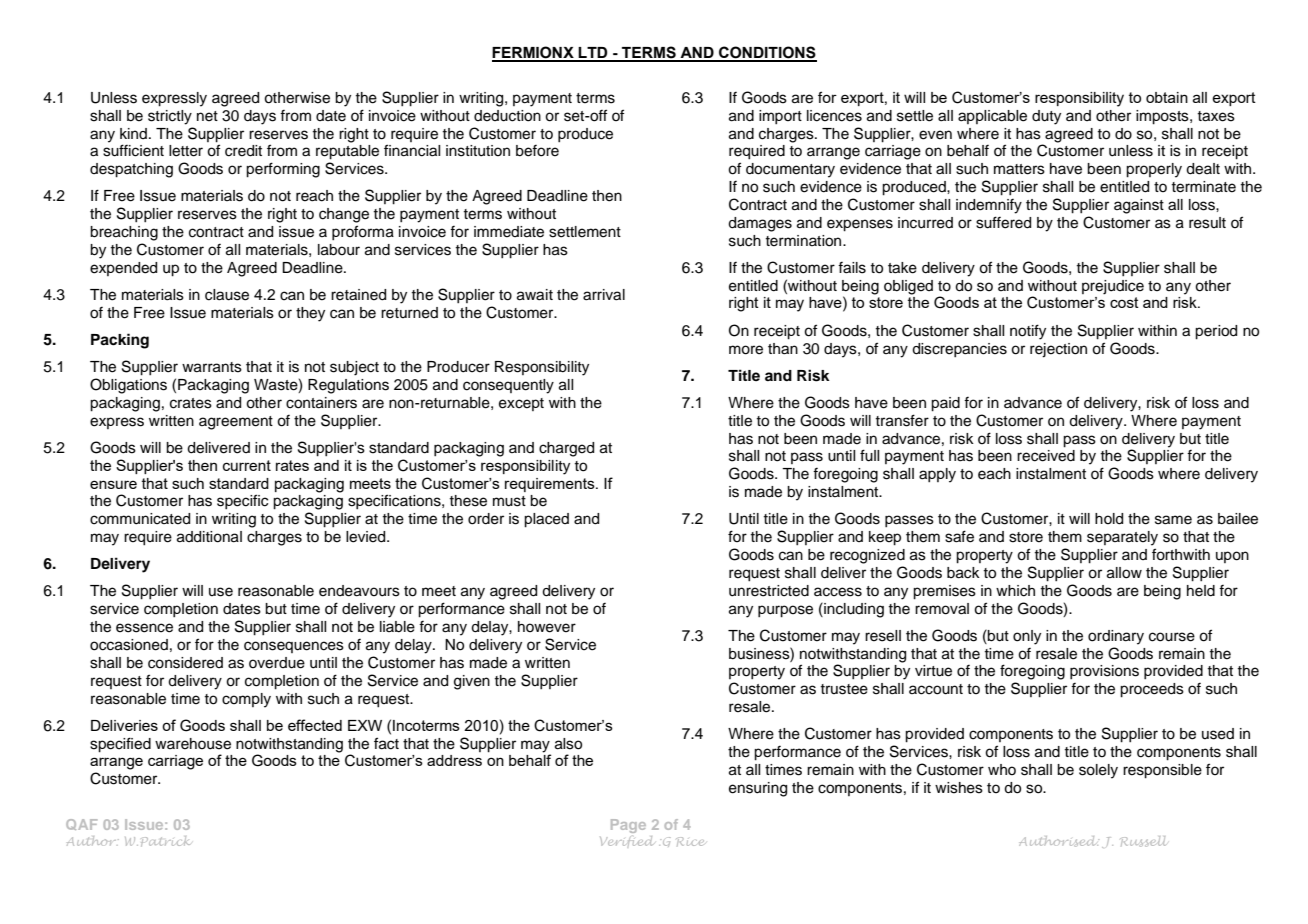  What do you see at coordinates (1167, 97) in the page?
I see `obtain` at bounding box center [1167, 97].
